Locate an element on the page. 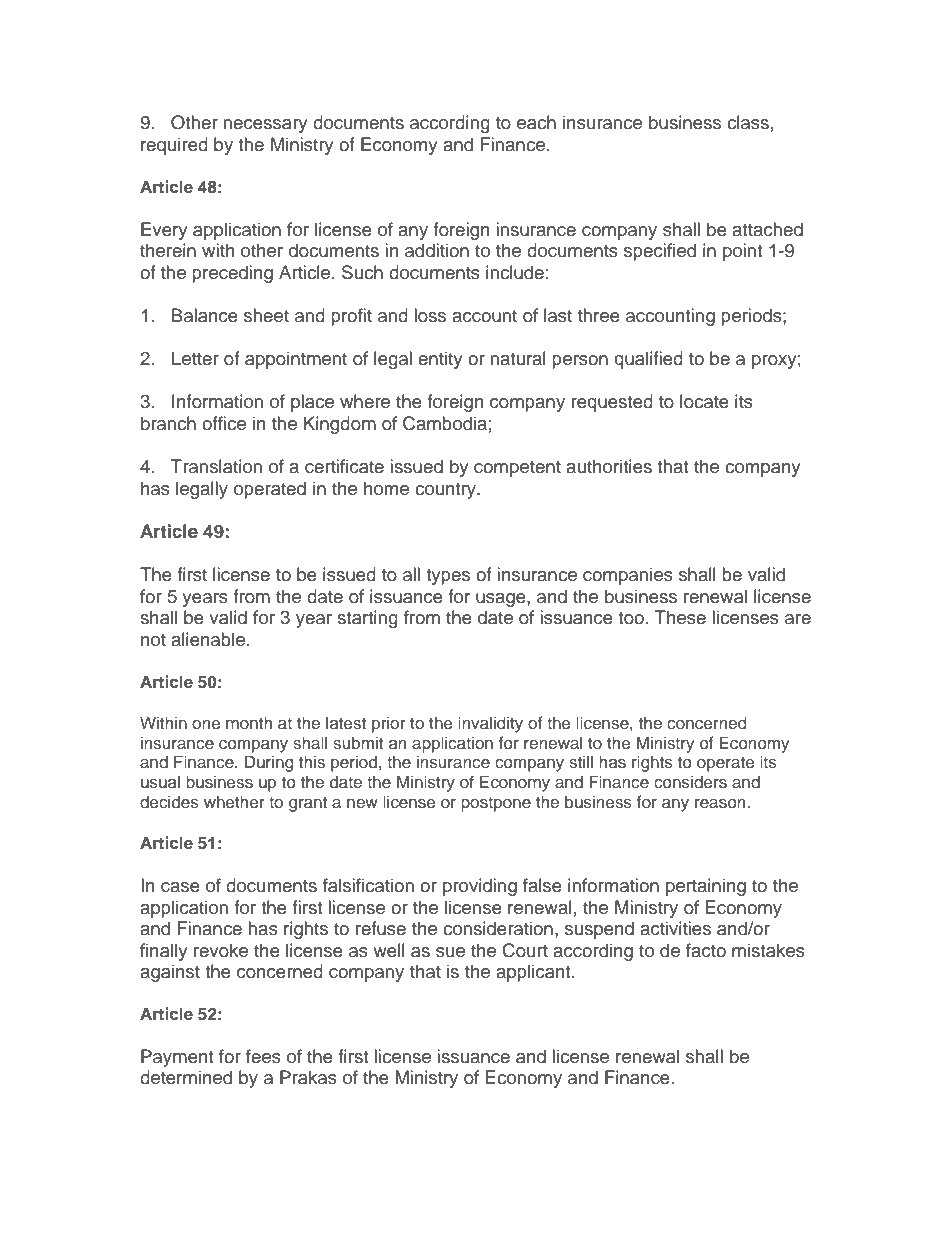 The width and height of the document is (952, 1233). applicant is located at coordinates (534, 973).
